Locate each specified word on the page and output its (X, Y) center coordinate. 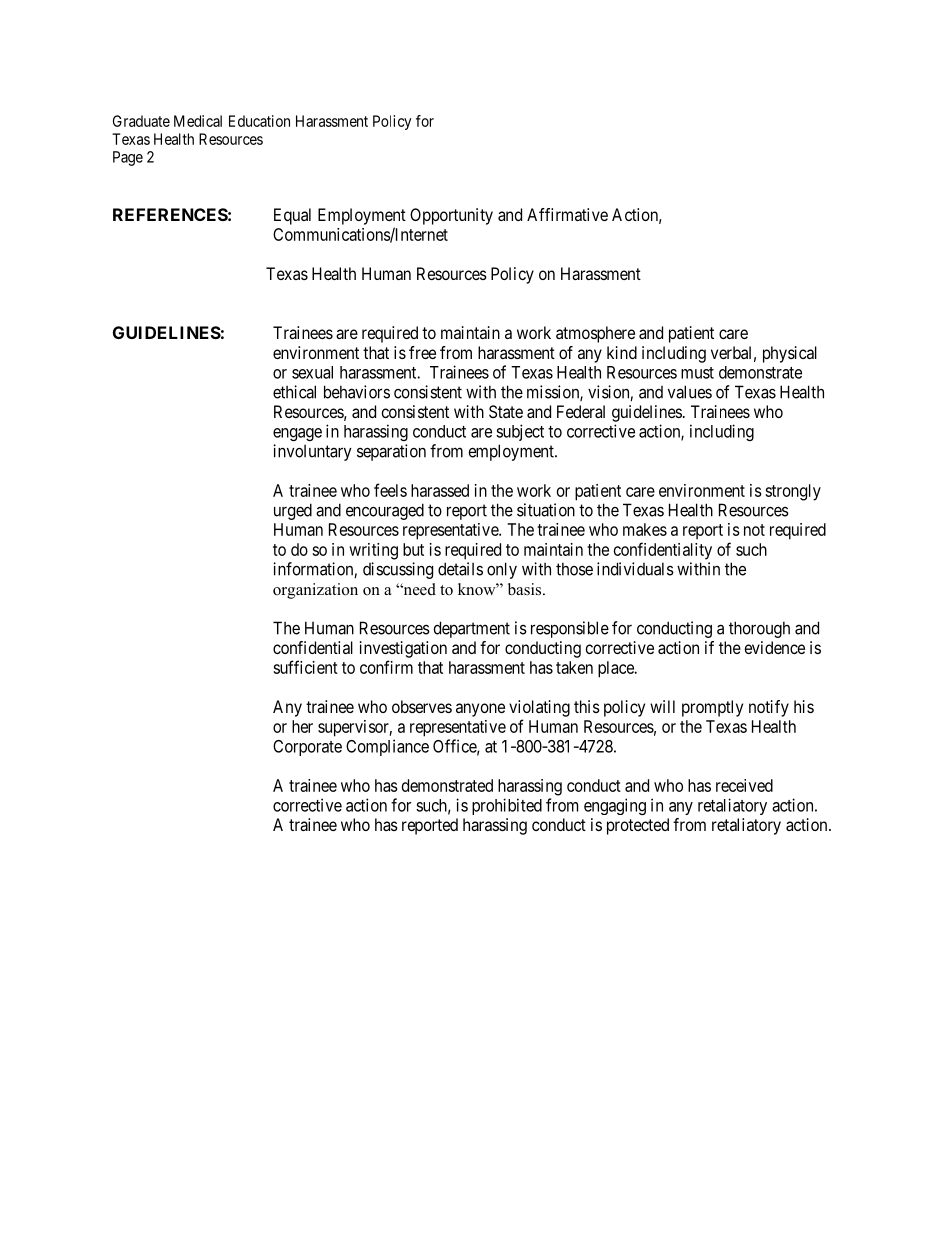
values (690, 392)
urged (293, 511)
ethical (294, 392)
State (506, 411)
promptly (712, 708)
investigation (403, 649)
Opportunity (451, 216)
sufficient (305, 667)
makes (645, 529)
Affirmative (567, 214)
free (422, 352)
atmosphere (595, 334)
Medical (198, 121)
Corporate (307, 748)
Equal (292, 216)
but (413, 549)
